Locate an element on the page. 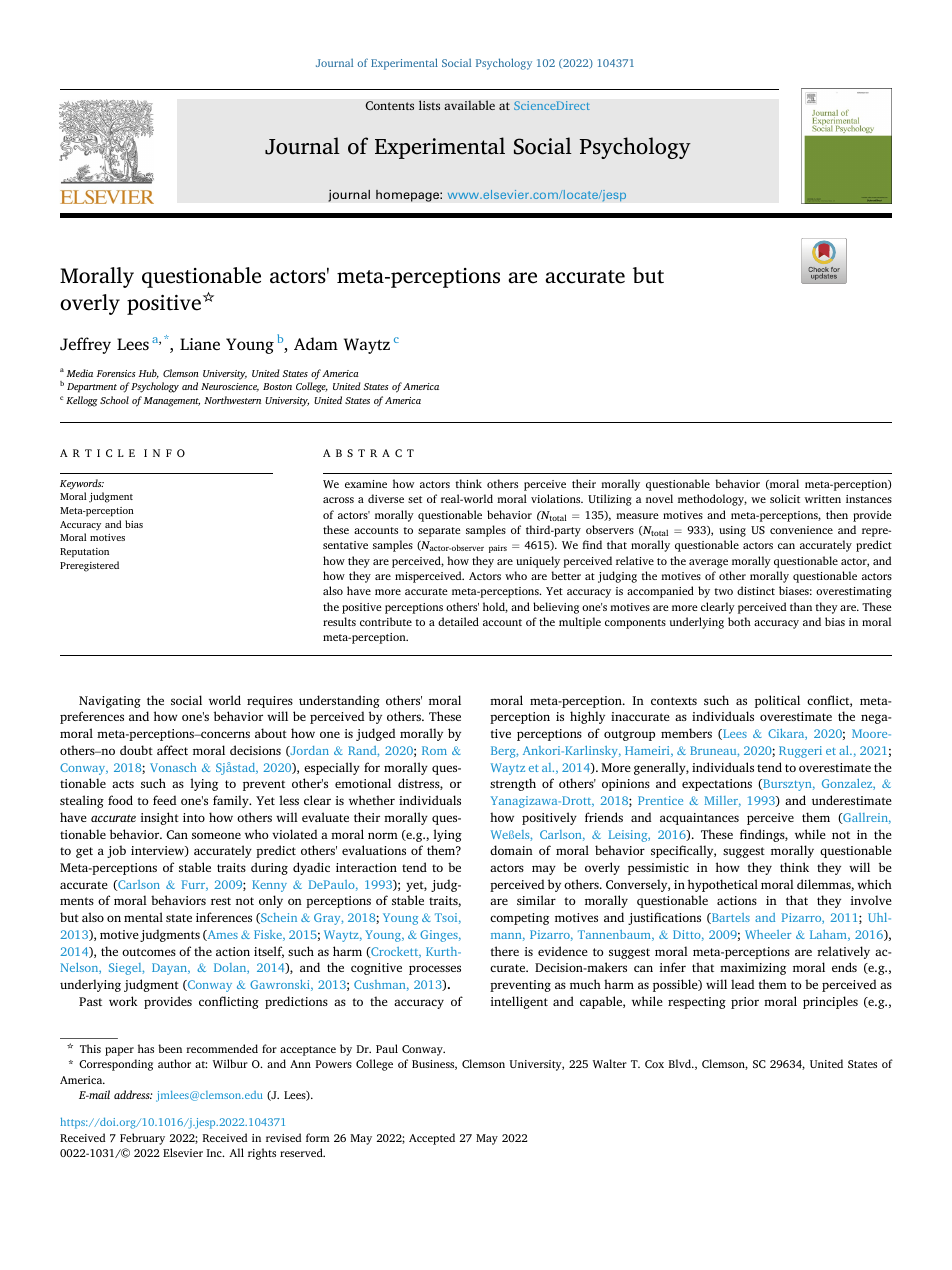  detailed is located at coordinates (458, 621).
